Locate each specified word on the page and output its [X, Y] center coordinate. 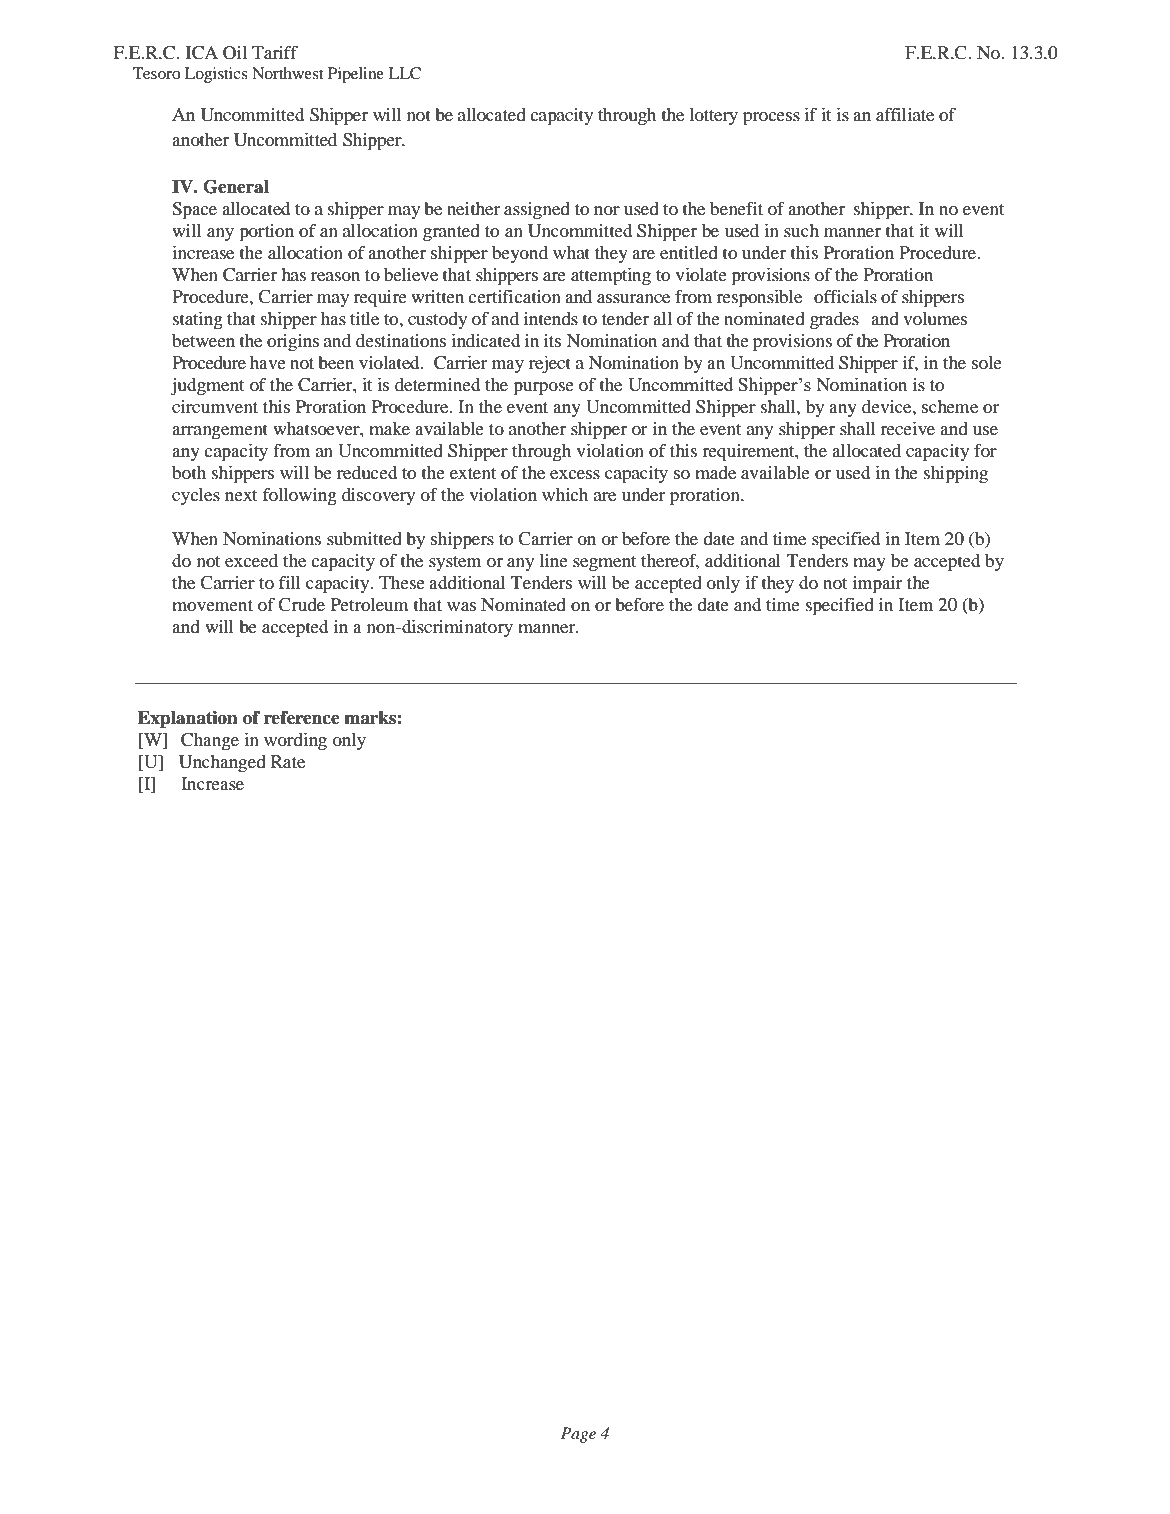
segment [604, 564]
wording [295, 742]
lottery [713, 116]
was [461, 606]
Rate [288, 761]
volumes [935, 318]
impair [877, 585]
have [268, 362]
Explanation [188, 719]
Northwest [287, 73]
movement [212, 605]
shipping [956, 475]
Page [578, 1435]
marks [370, 718]
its [552, 340]
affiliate [905, 114]
